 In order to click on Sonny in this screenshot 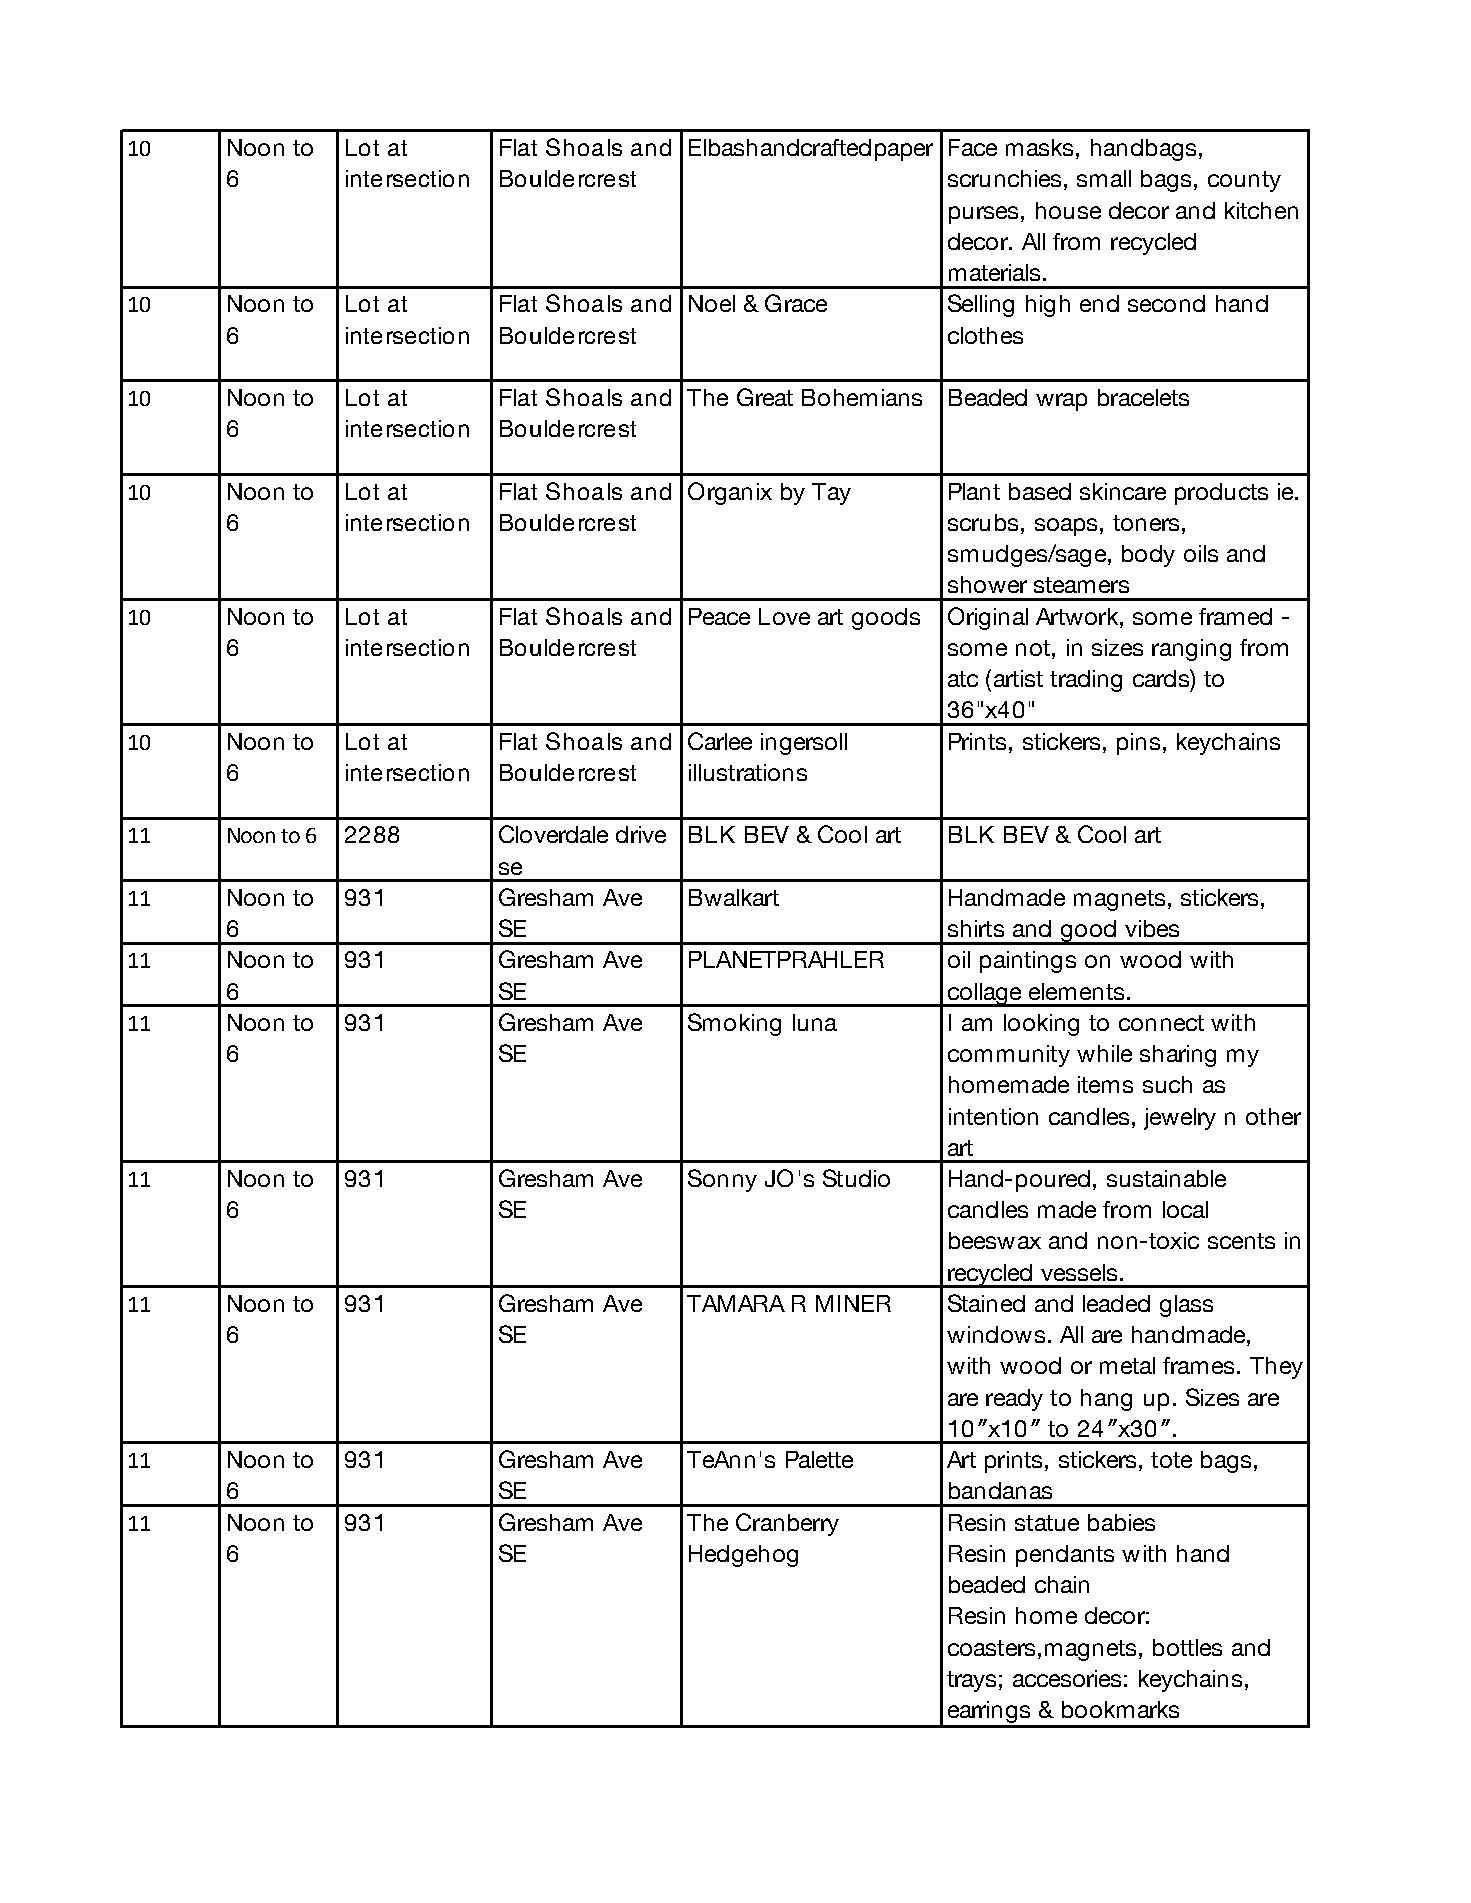, I will do `click(722, 1180)`.
